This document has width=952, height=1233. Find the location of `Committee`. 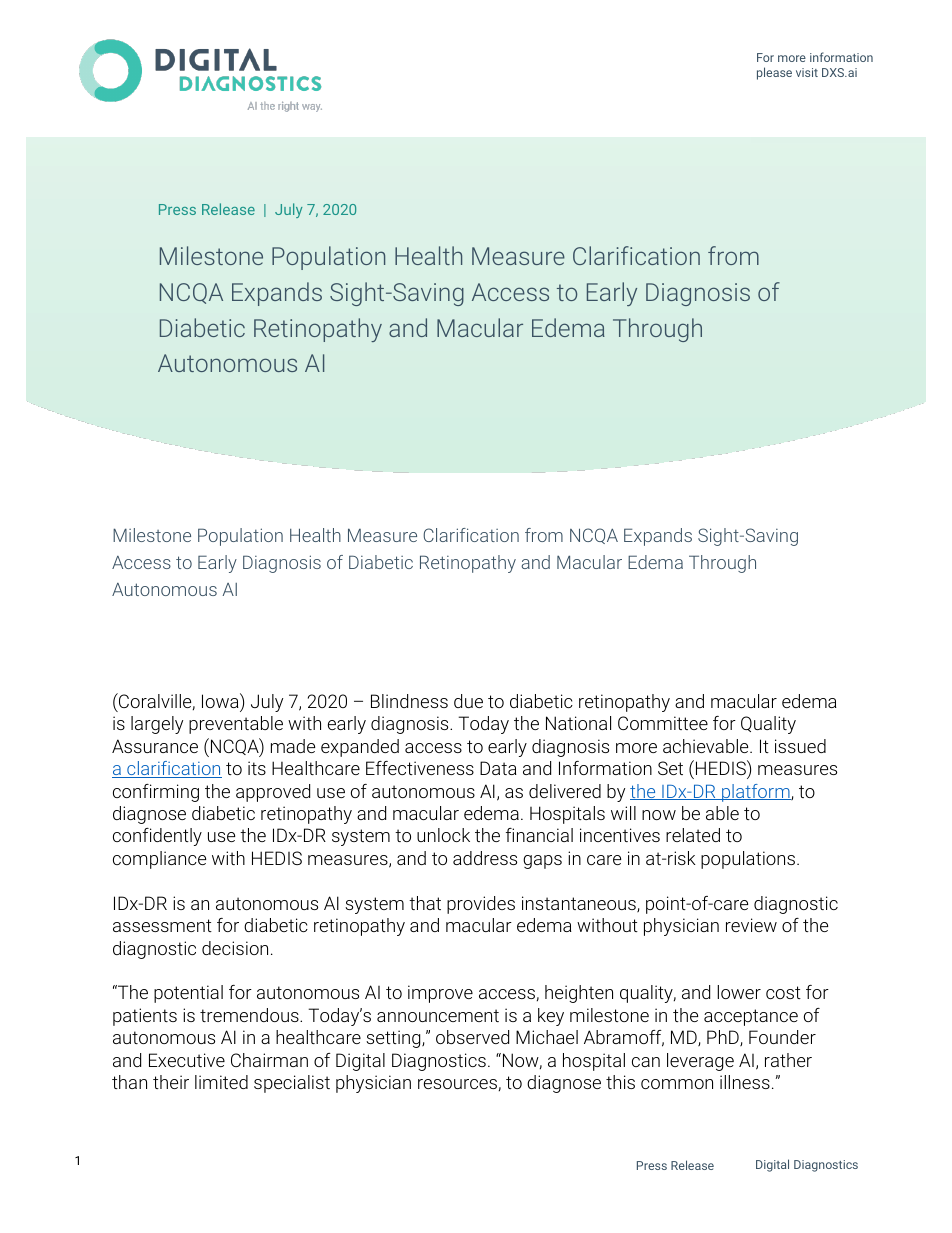

Committee is located at coordinates (663, 723).
